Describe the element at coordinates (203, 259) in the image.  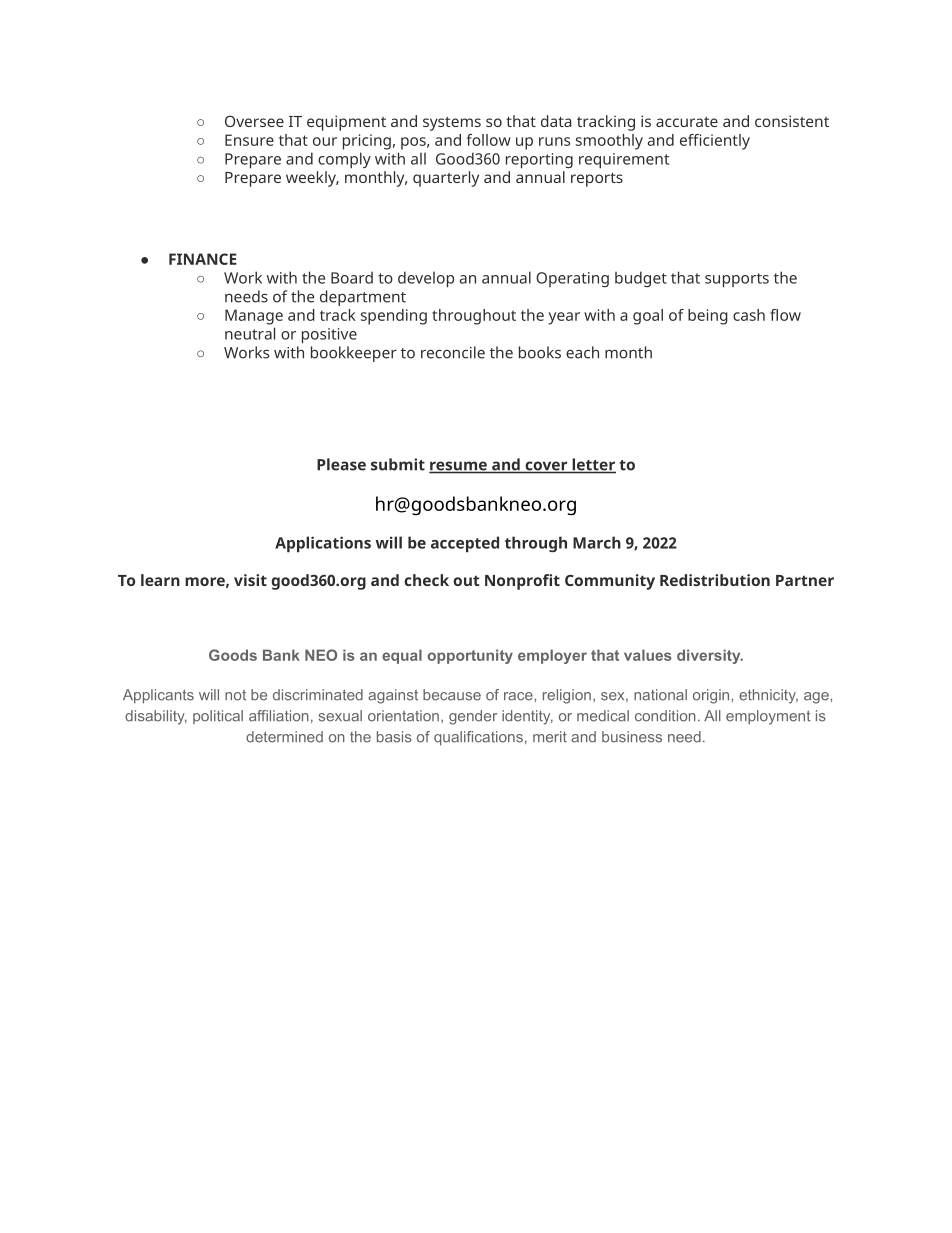
I see `FINANCE` at that location.
